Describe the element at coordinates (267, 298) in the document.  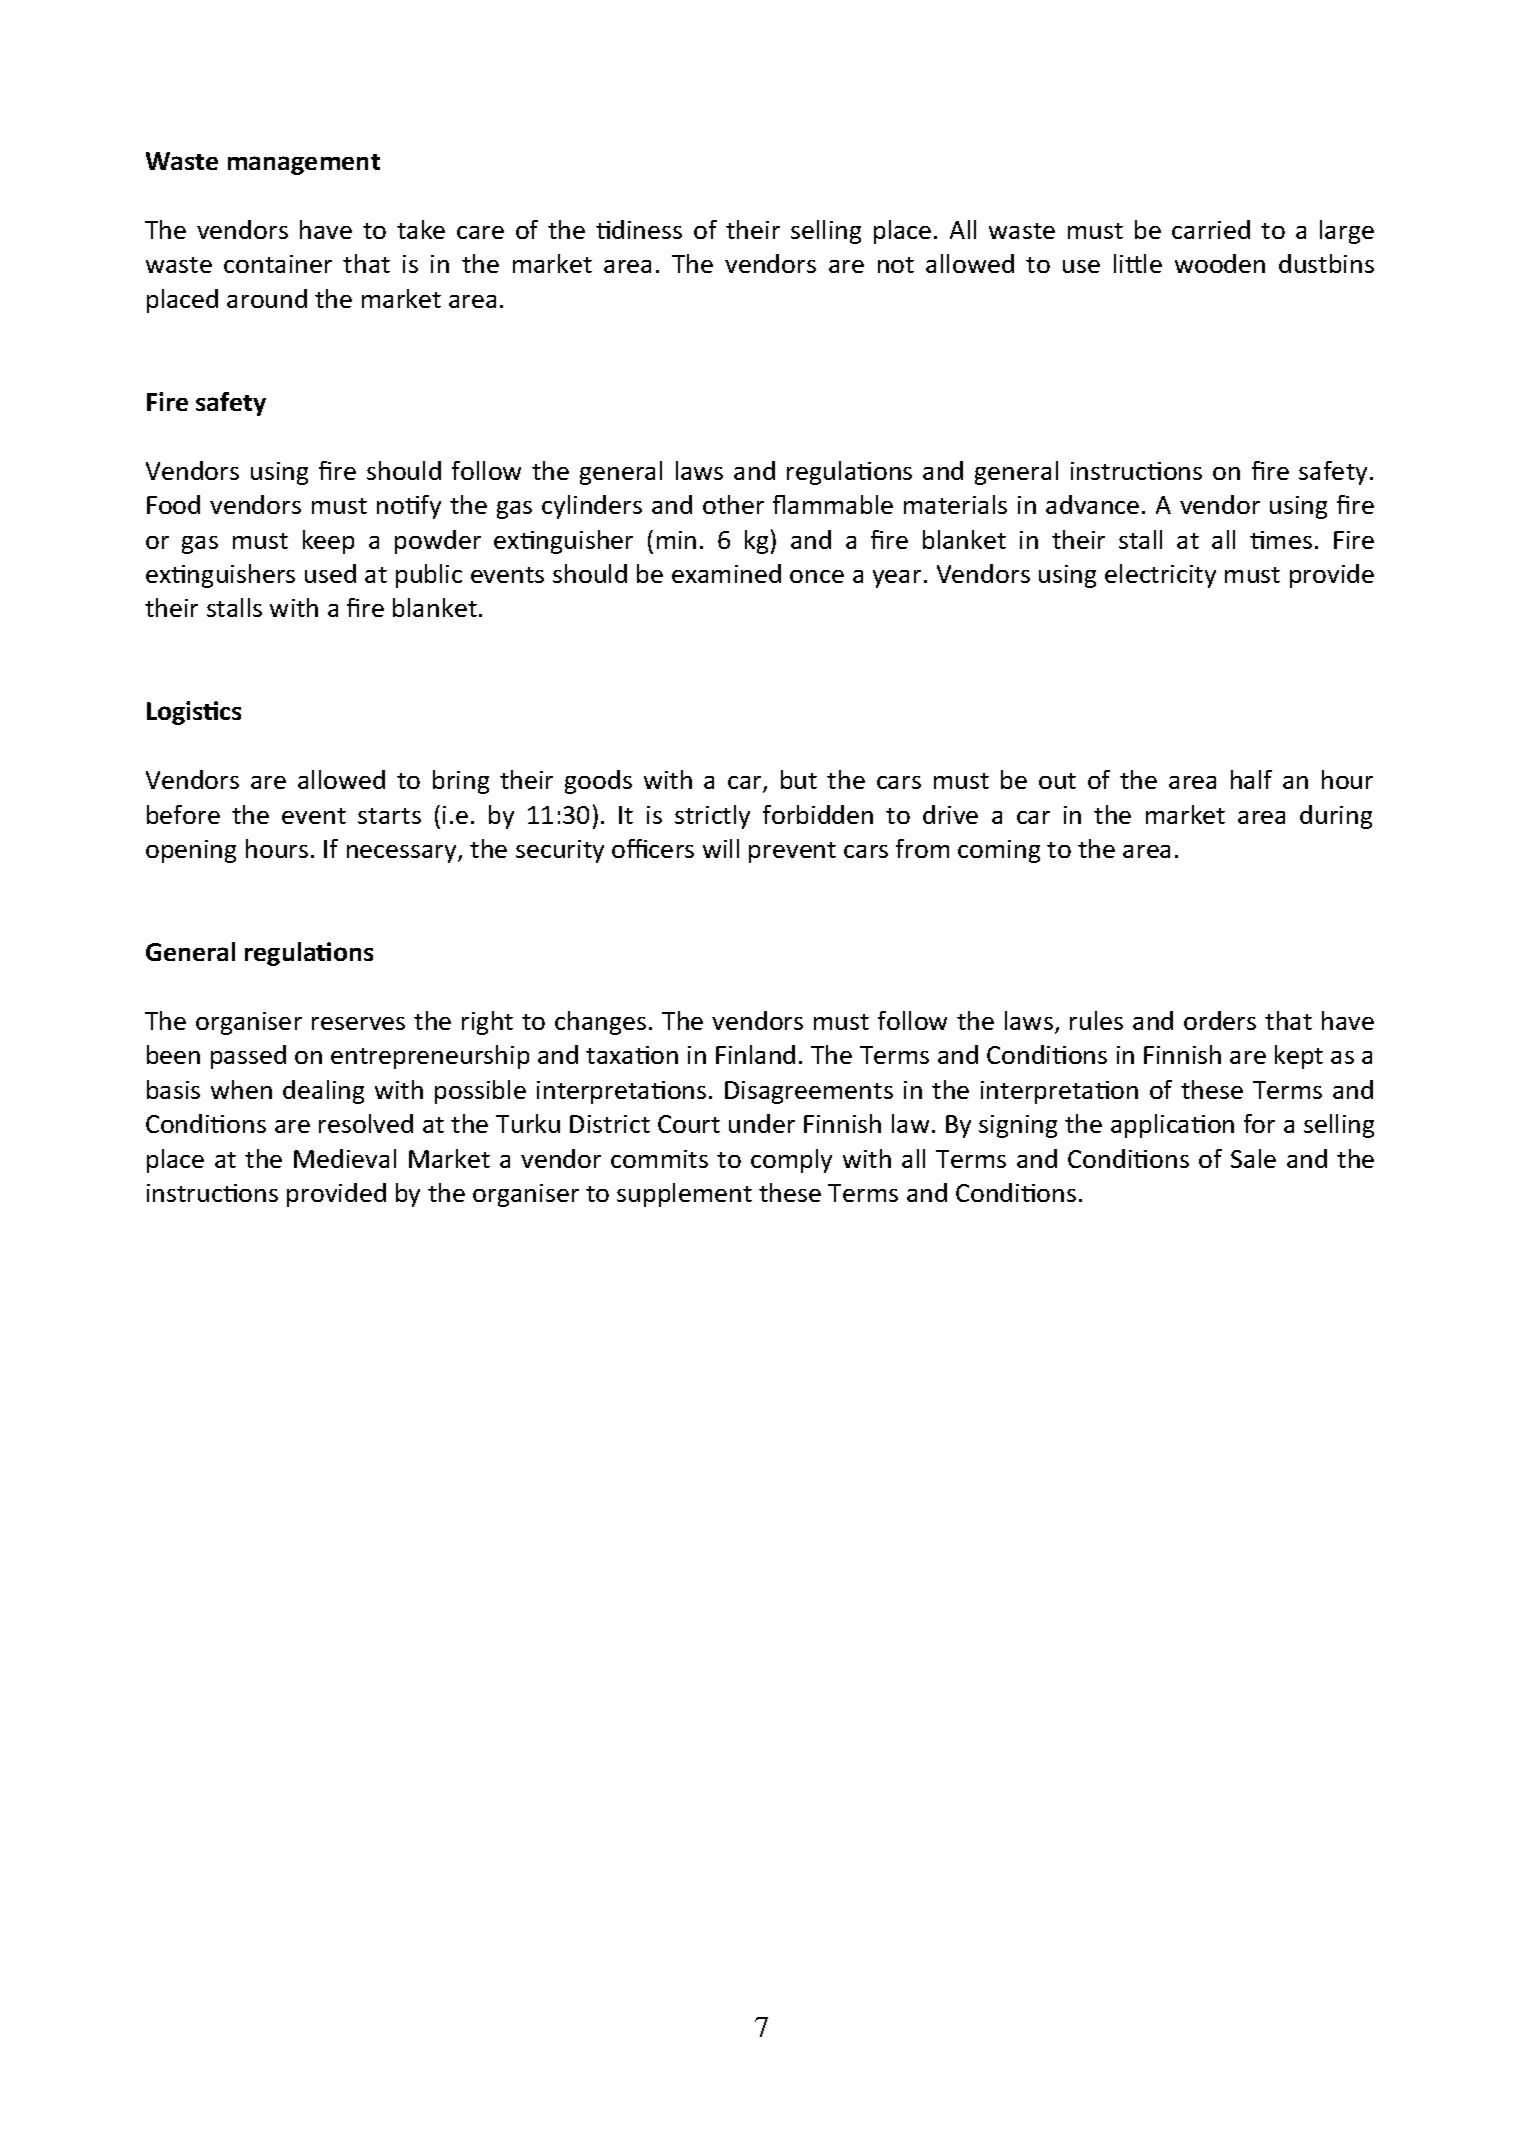
I see `around` at that location.
